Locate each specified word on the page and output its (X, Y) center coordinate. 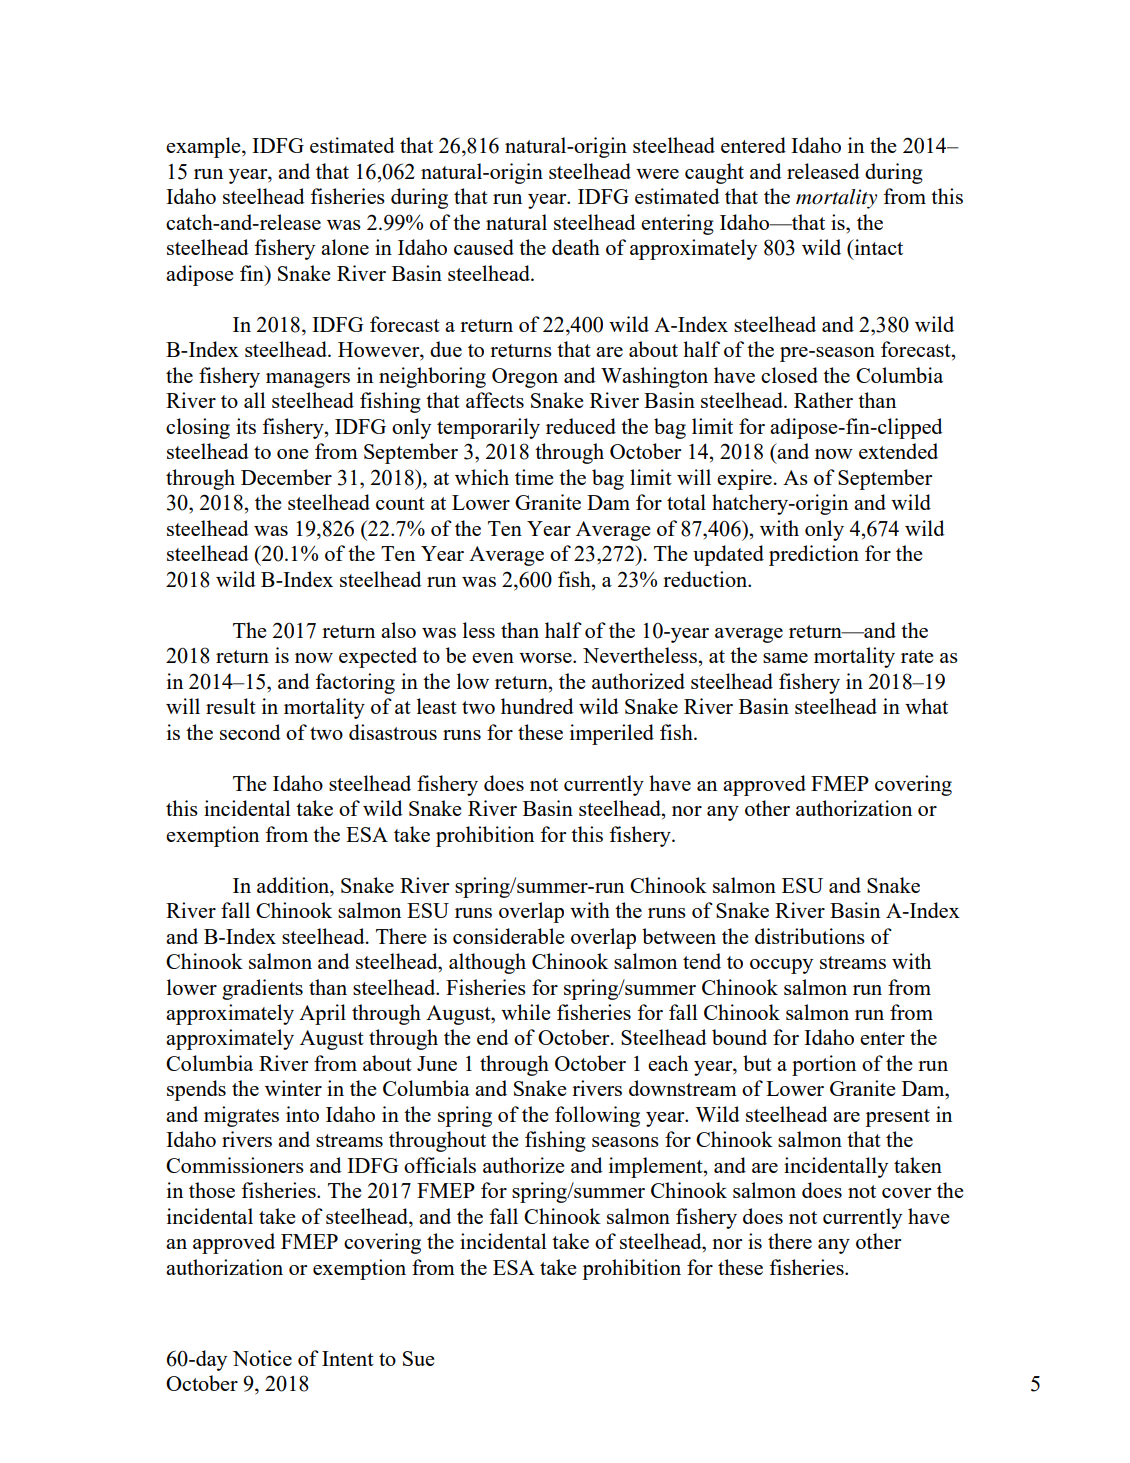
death (576, 247)
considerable (508, 936)
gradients (262, 989)
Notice (262, 1358)
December (286, 477)
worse (546, 658)
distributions (810, 936)
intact (877, 247)
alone (345, 247)
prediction (814, 555)
